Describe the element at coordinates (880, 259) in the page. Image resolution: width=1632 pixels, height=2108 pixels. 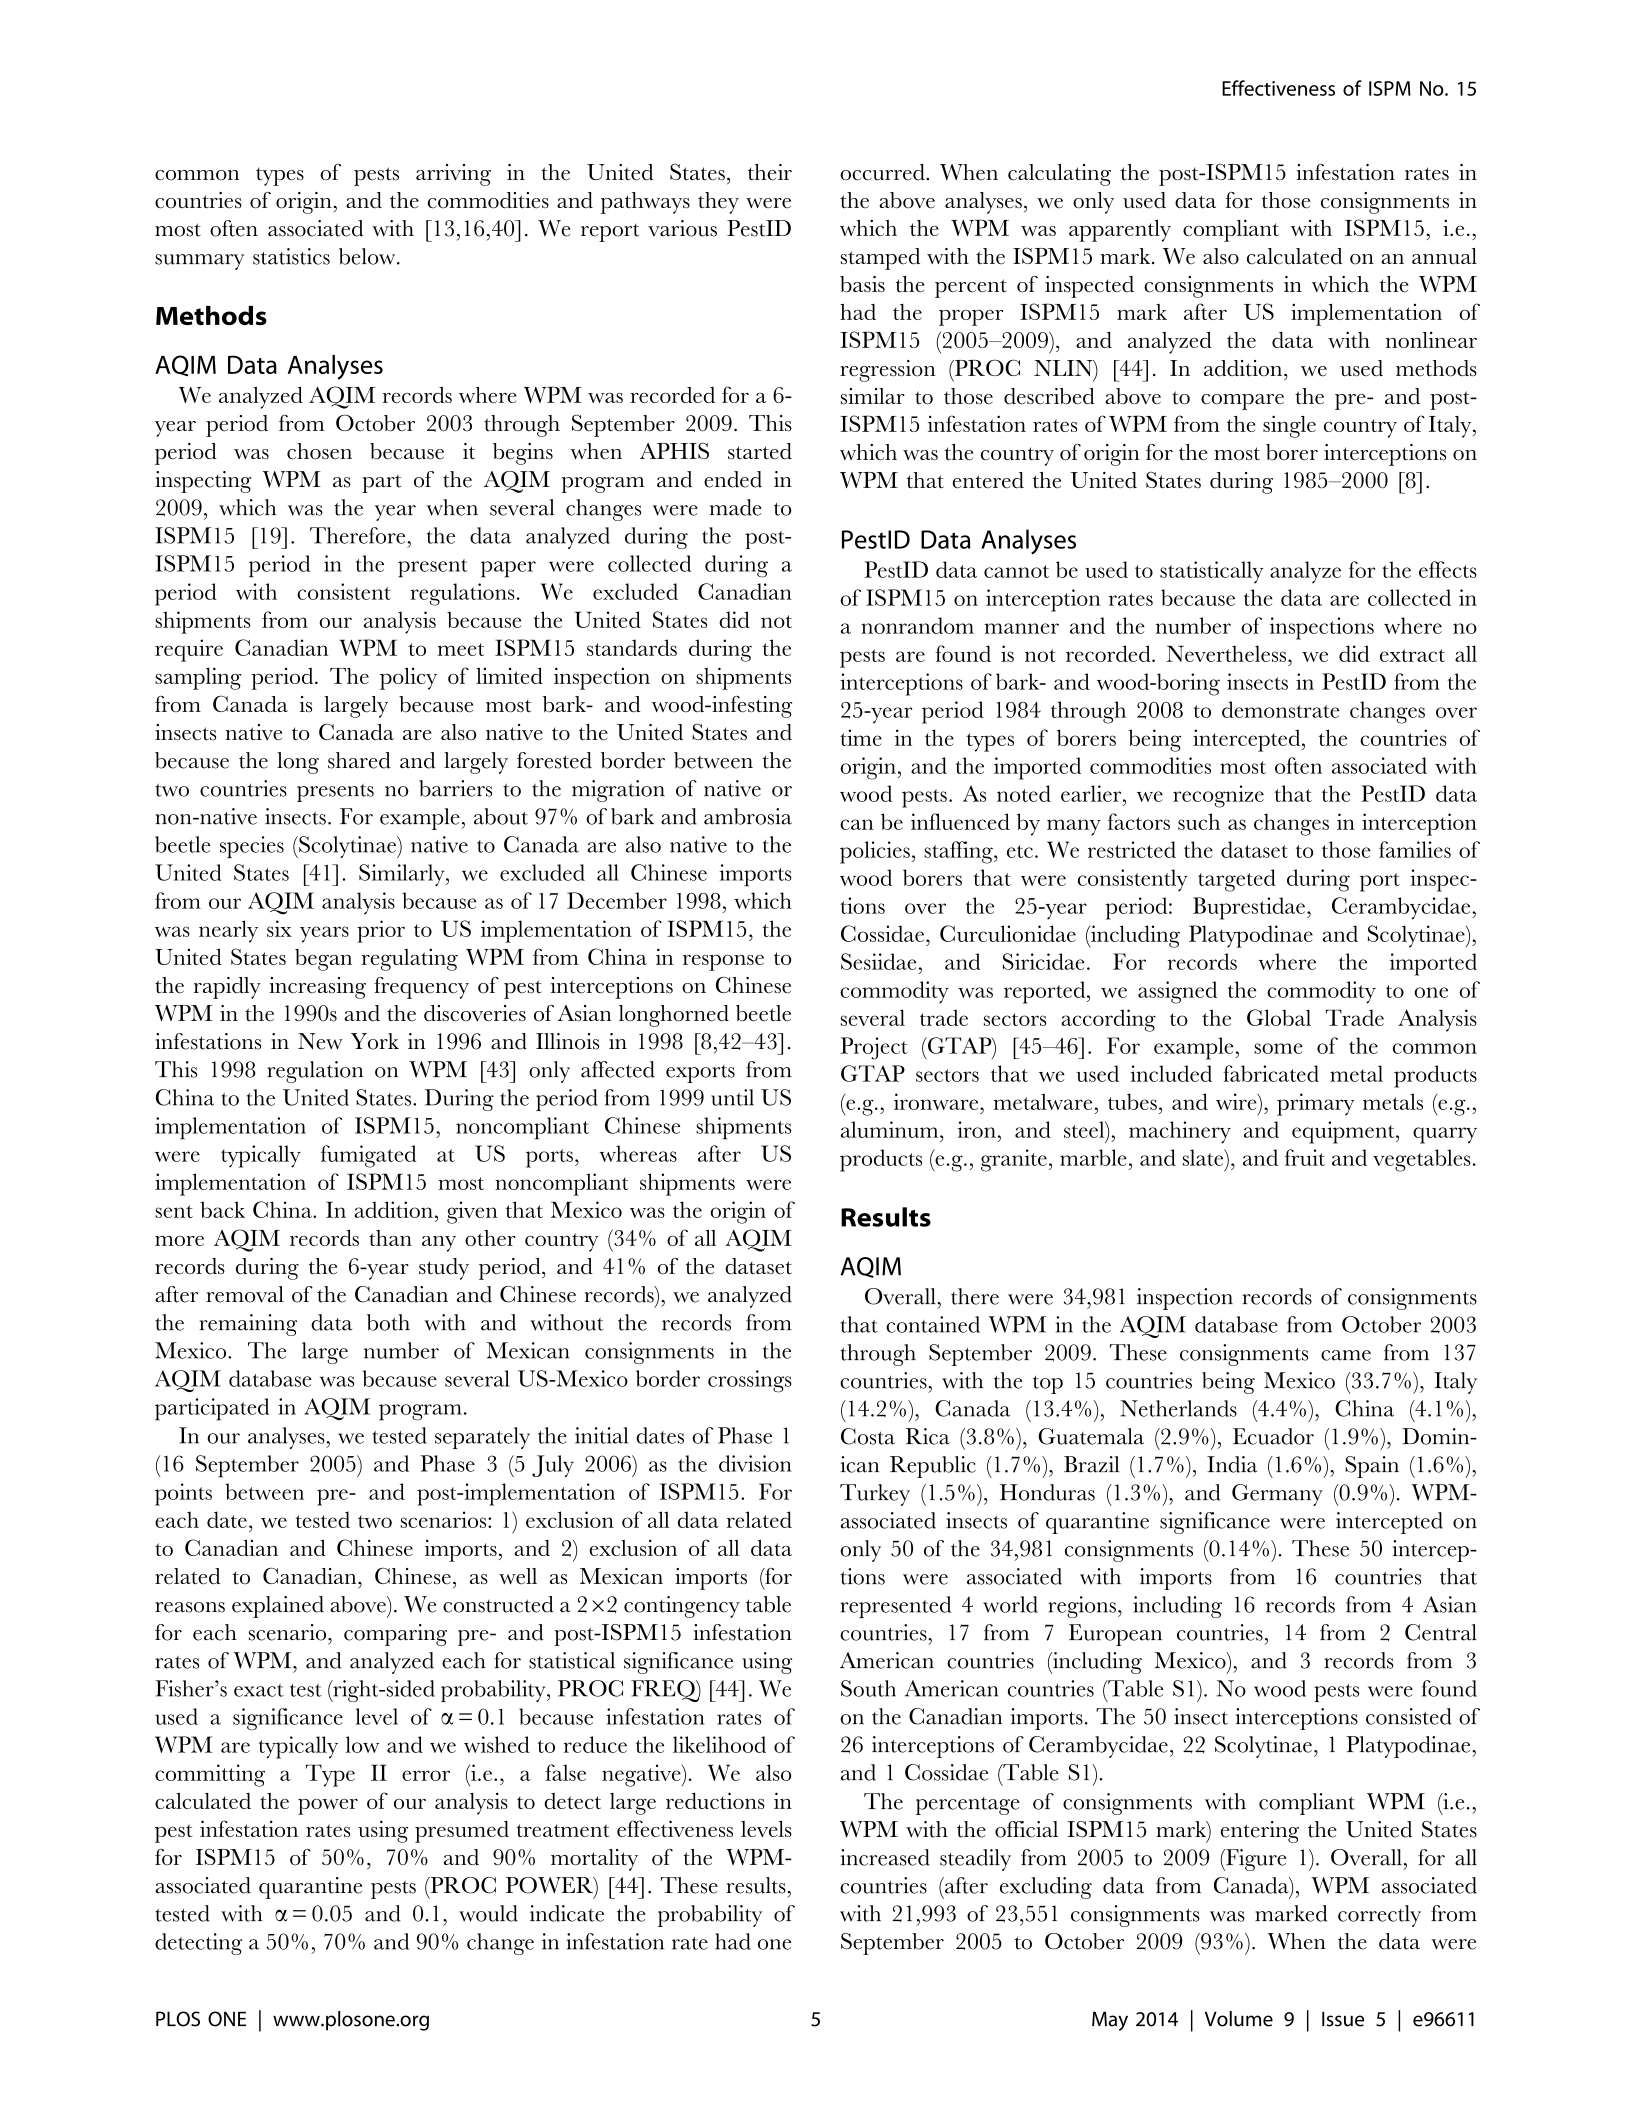
I see `stamped` at that location.
